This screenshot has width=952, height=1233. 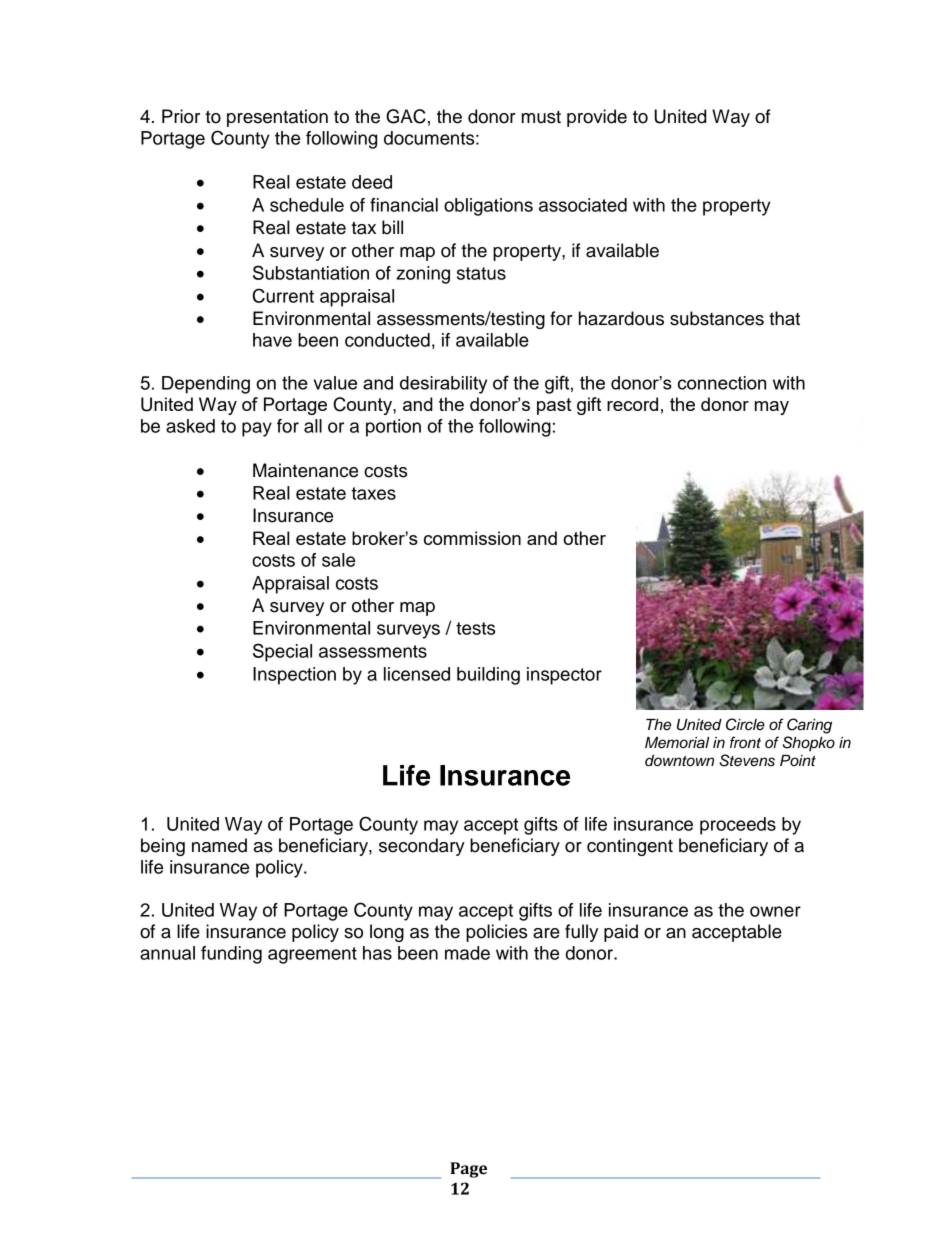 What do you see at coordinates (775, 911) in the screenshot?
I see `owner` at bounding box center [775, 911].
